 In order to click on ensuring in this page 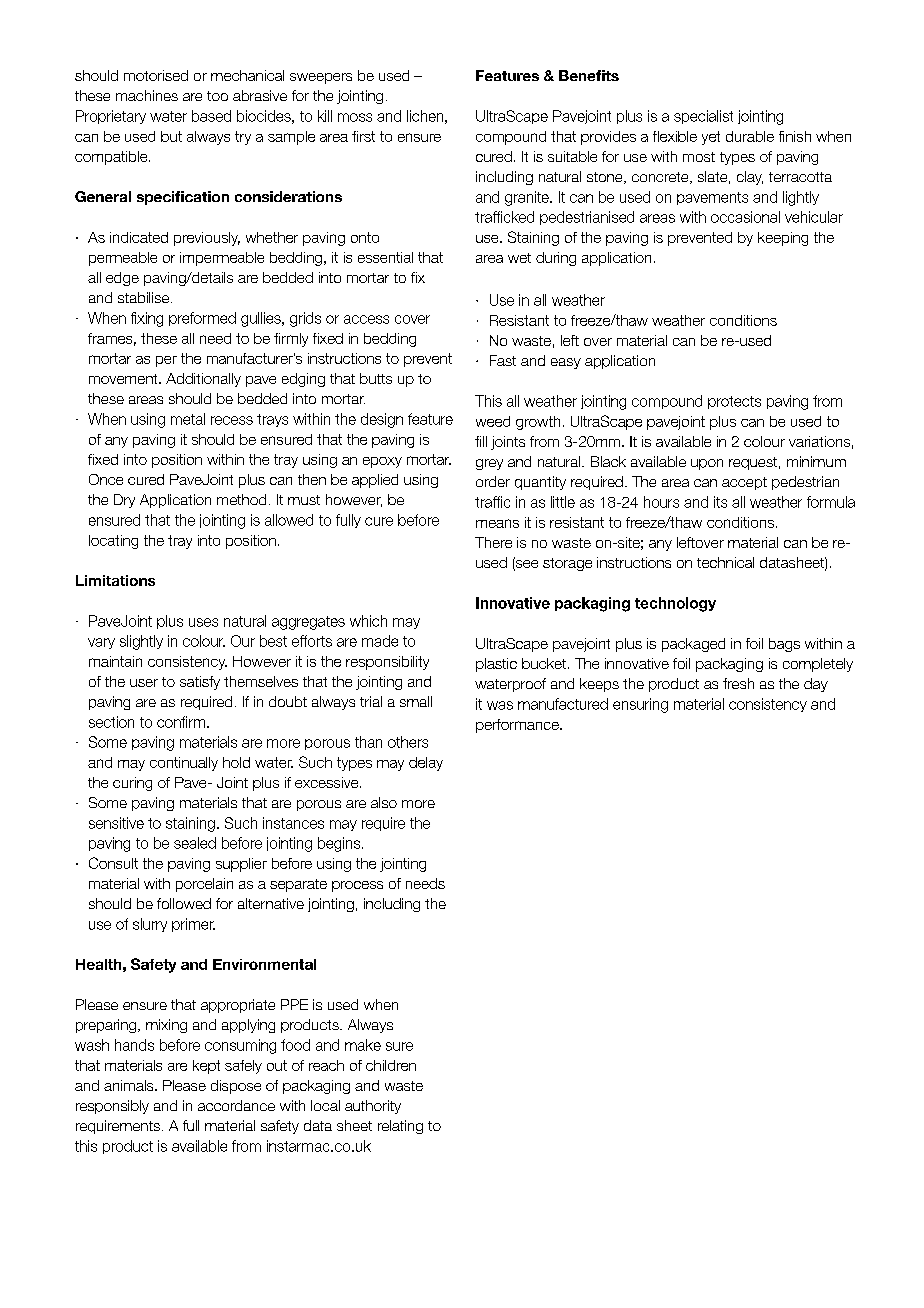, I will do `click(640, 705)`.
